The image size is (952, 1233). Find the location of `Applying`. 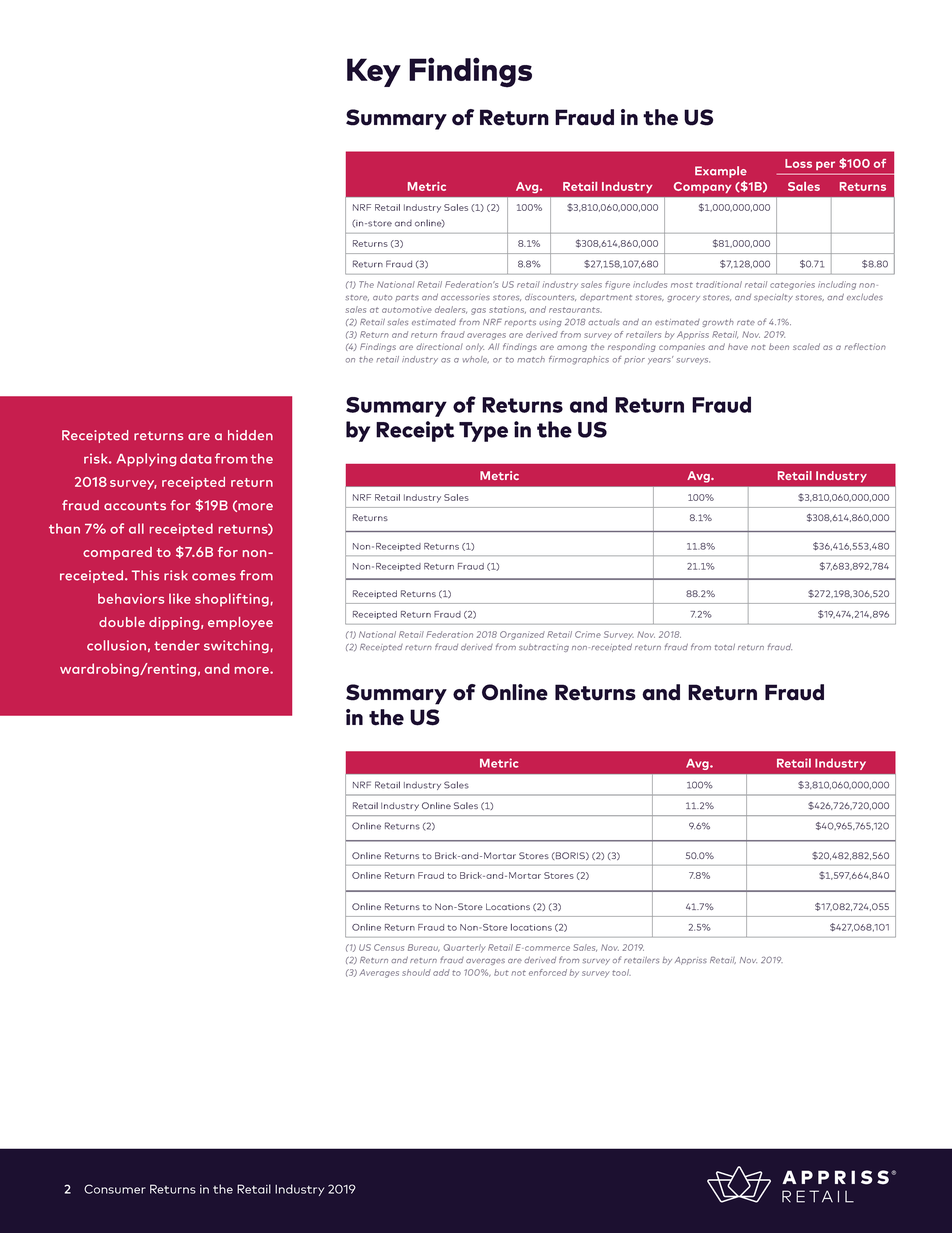

Applying is located at coordinates (146, 460).
